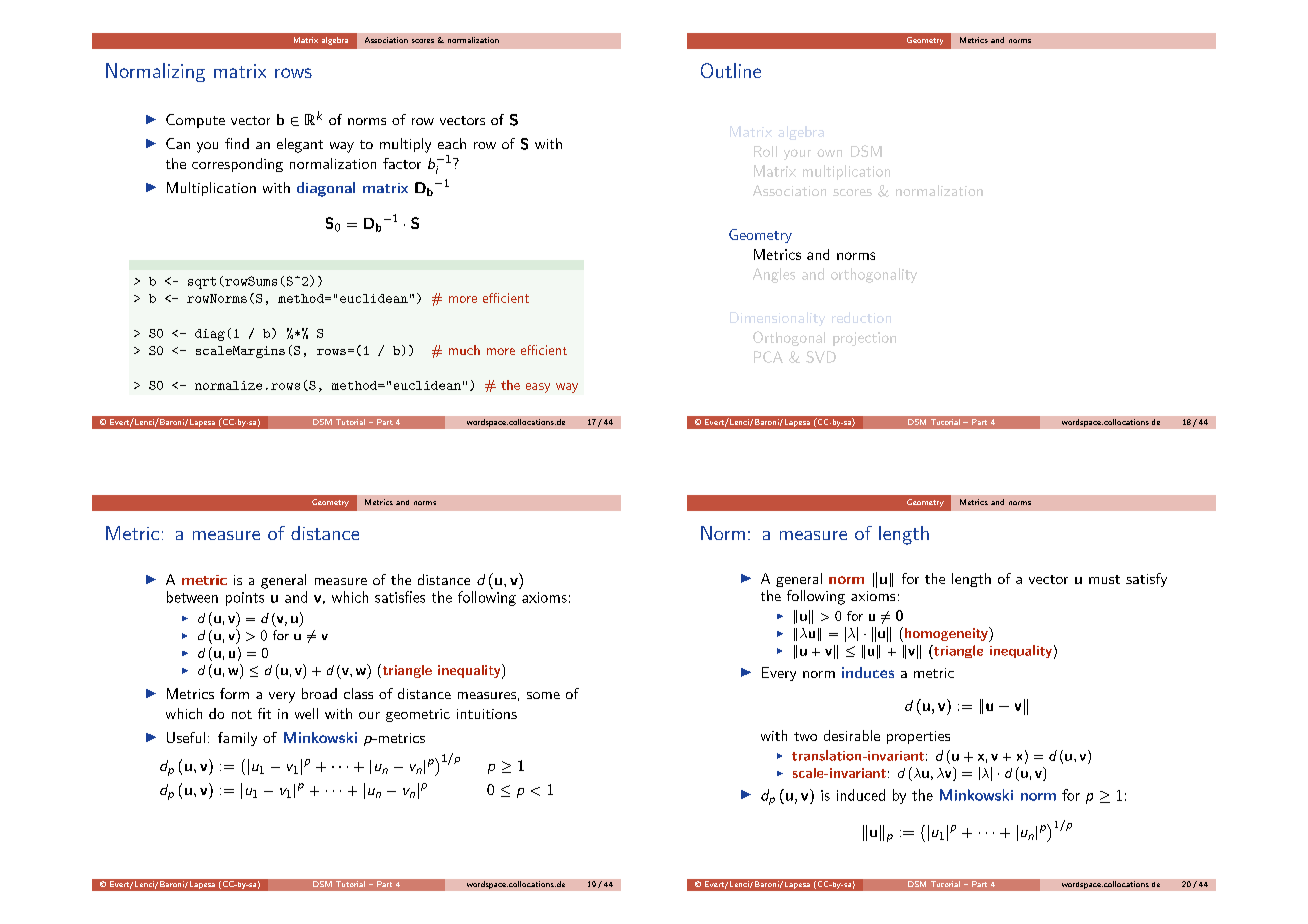 Image resolution: width=1308 pixels, height=924 pixels. What do you see at coordinates (237, 165) in the image?
I see `corresponding` at bounding box center [237, 165].
